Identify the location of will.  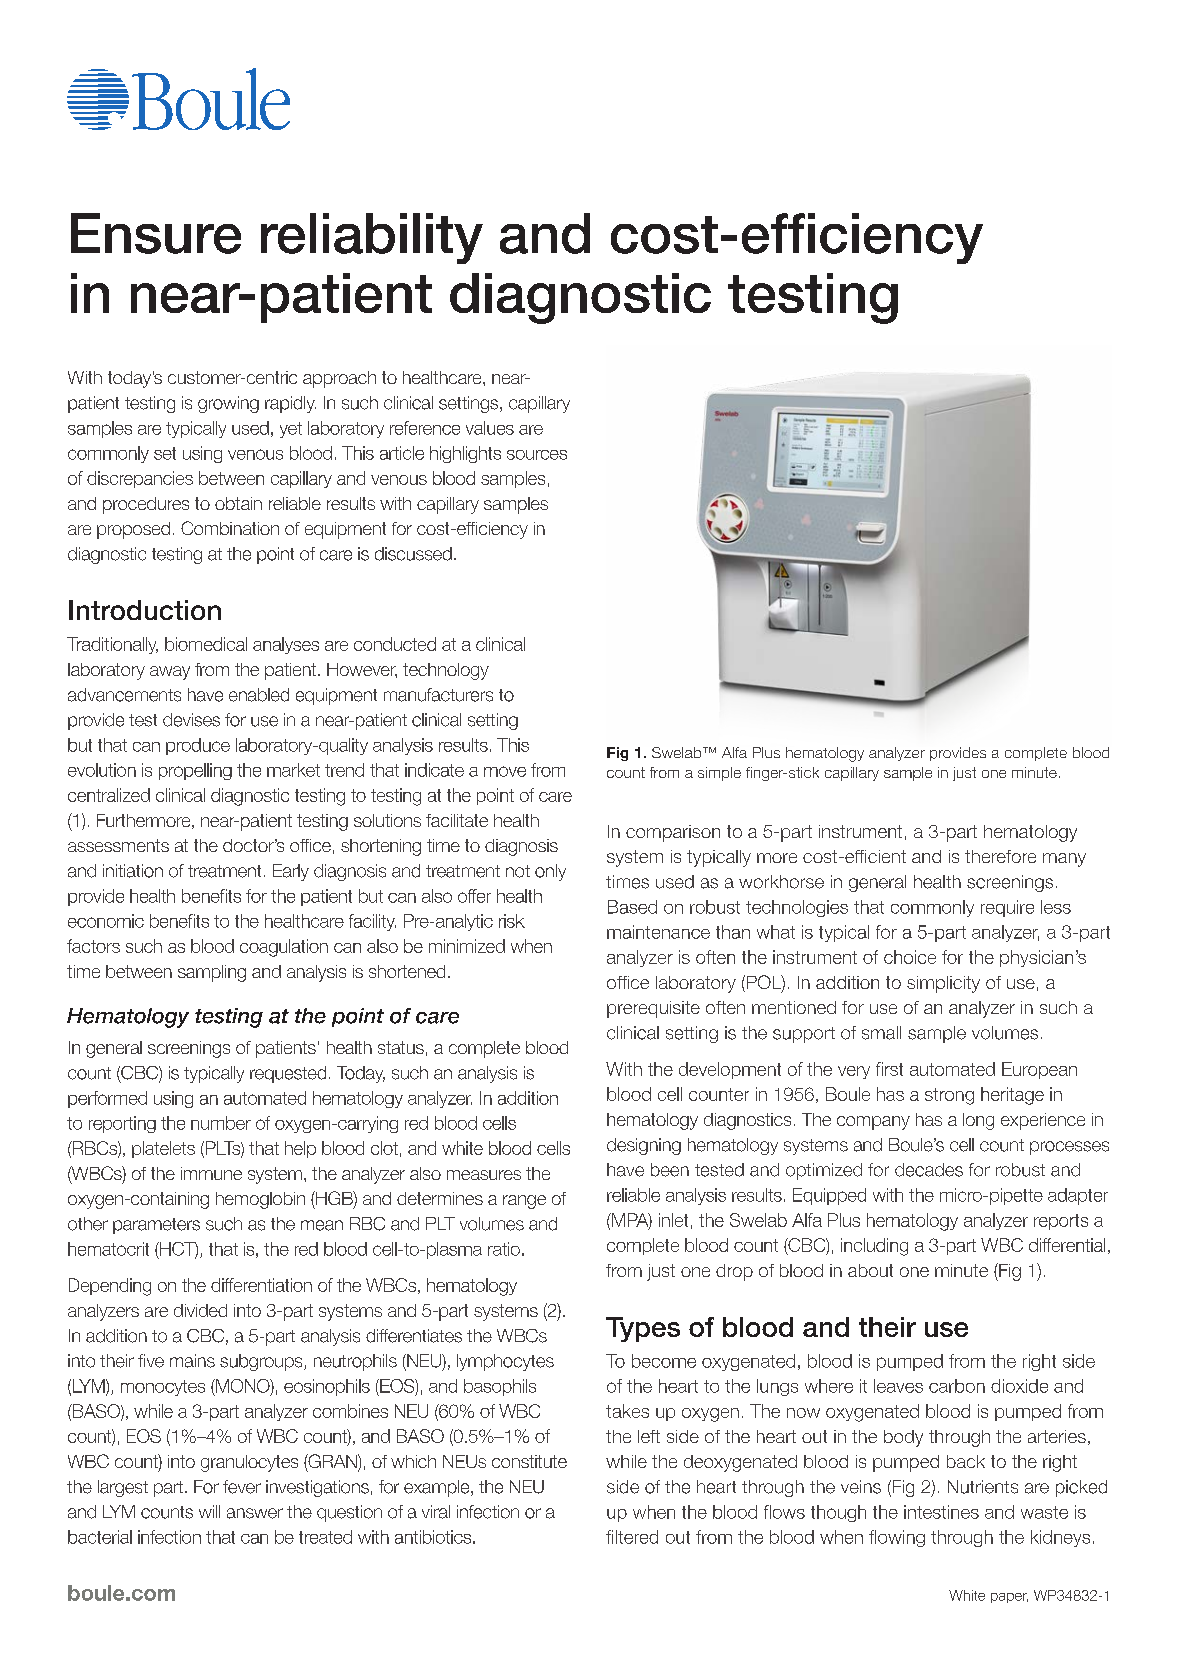
(209, 1511).
